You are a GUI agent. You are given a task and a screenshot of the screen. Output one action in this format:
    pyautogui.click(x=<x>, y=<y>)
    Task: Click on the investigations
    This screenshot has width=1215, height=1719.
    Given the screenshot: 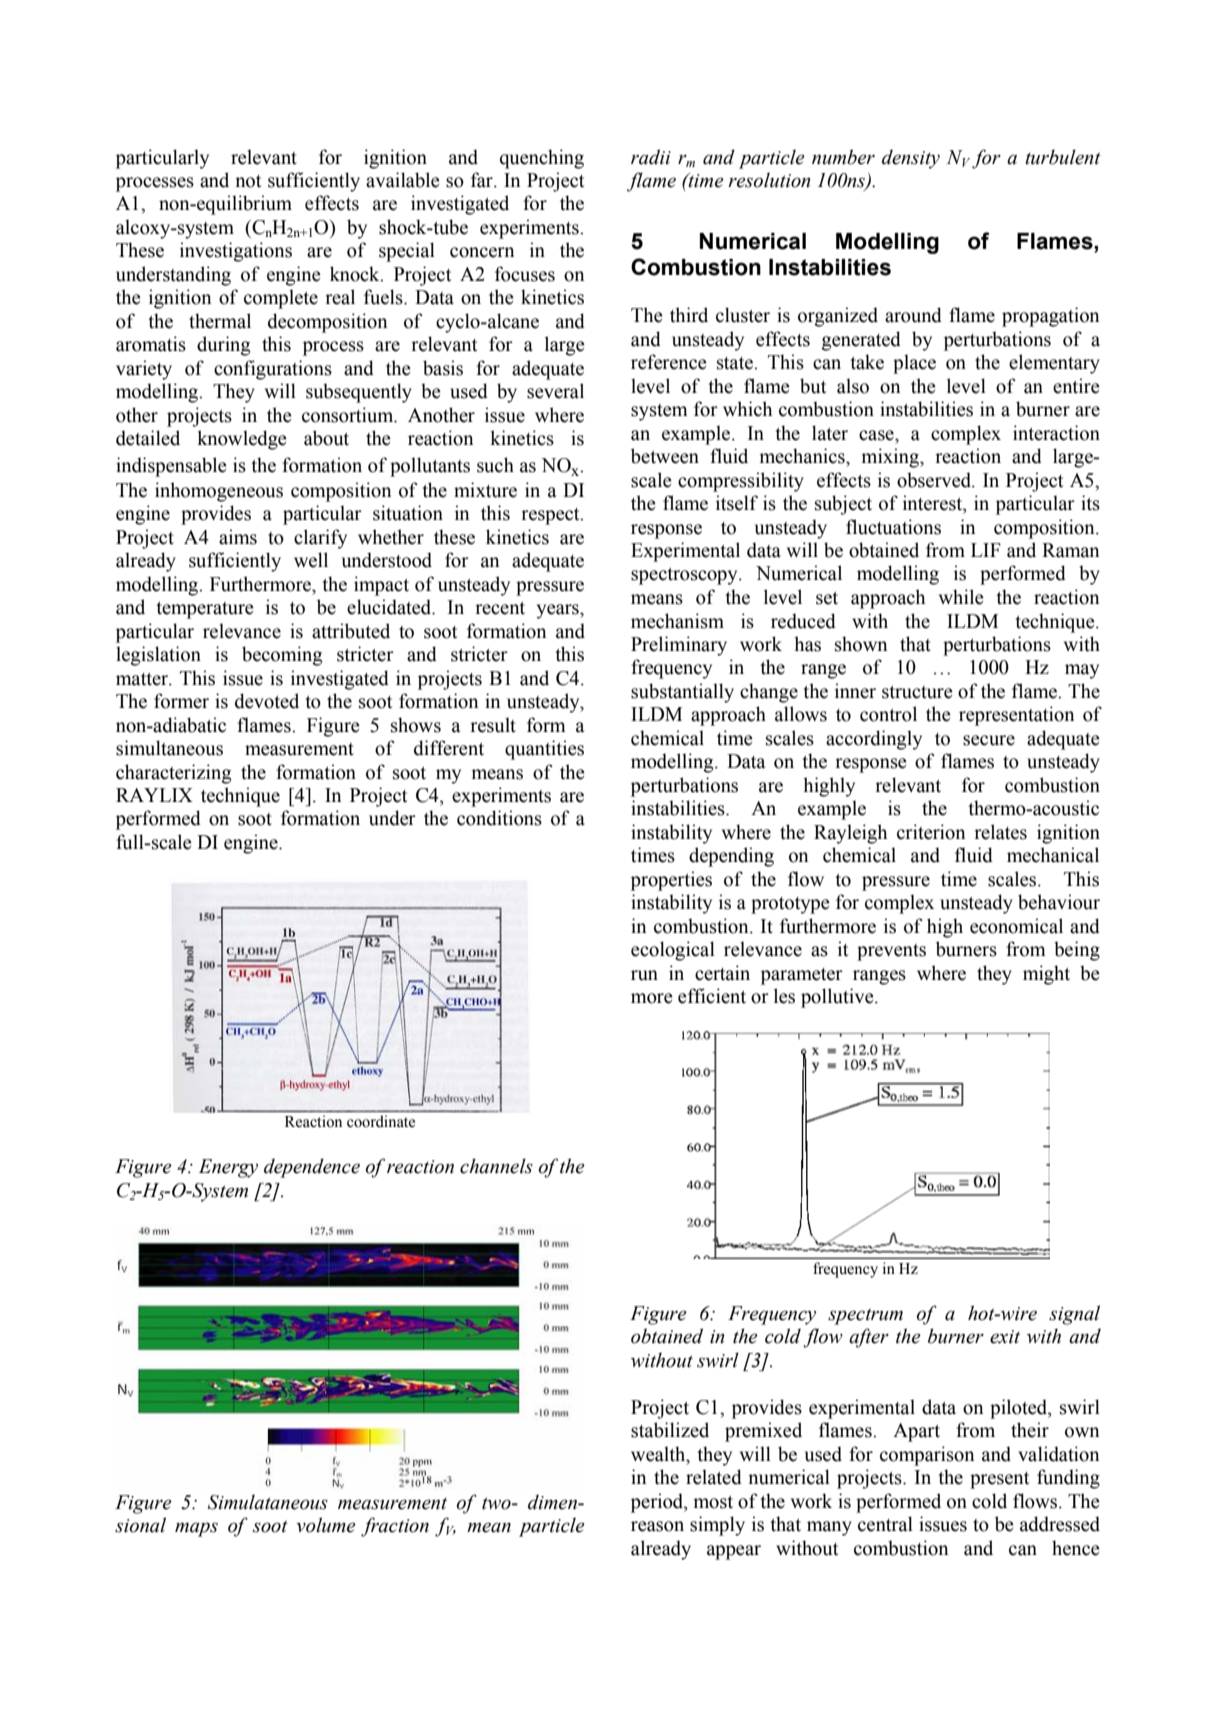 What is the action you would take?
    pyautogui.click(x=236, y=252)
